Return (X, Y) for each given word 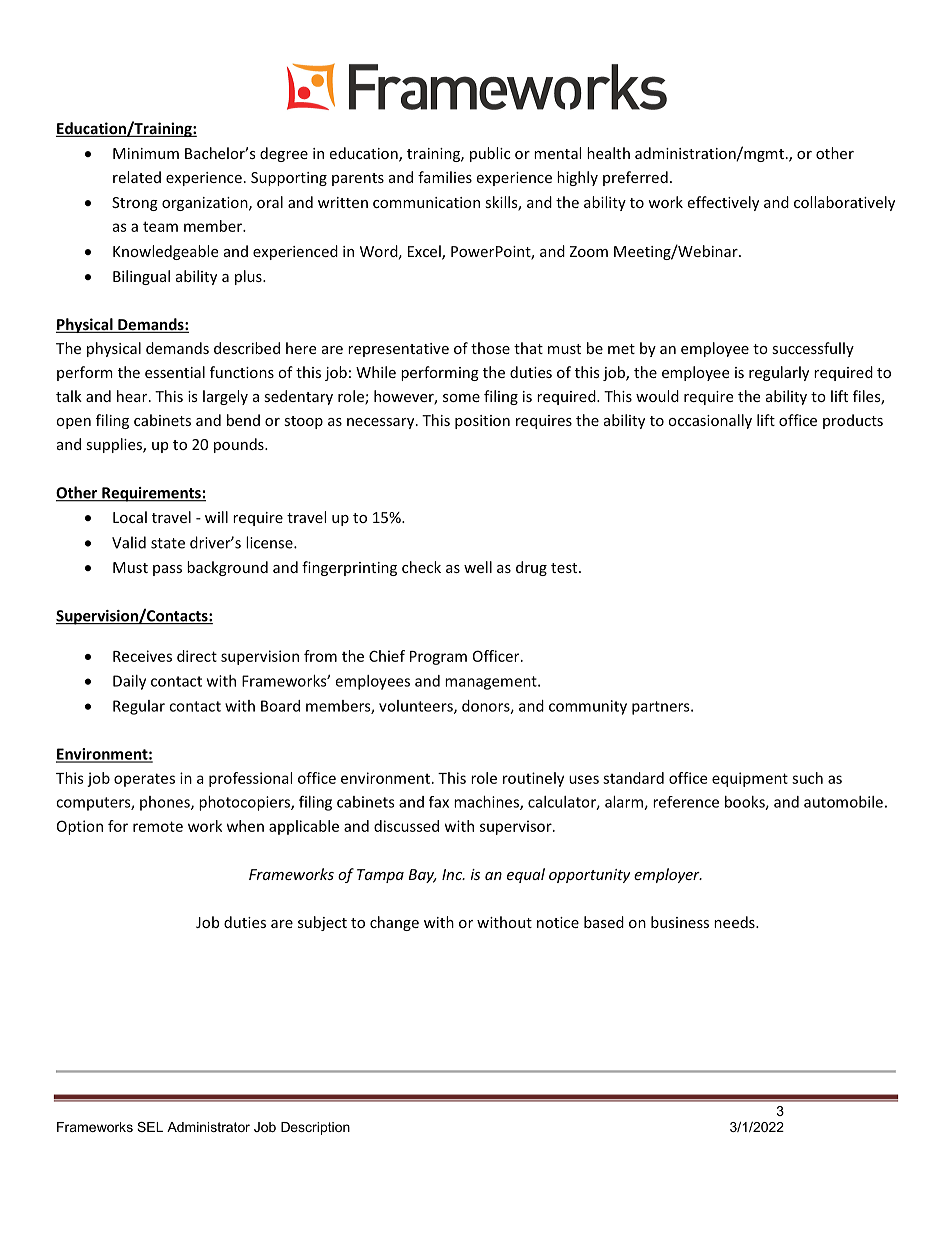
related (137, 177)
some (461, 398)
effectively (723, 203)
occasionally (710, 421)
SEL (150, 1127)
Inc (453, 874)
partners (662, 708)
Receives (142, 656)
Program (438, 658)
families (445, 177)
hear (133, 396)
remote (158, 826)
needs (735, 922)
